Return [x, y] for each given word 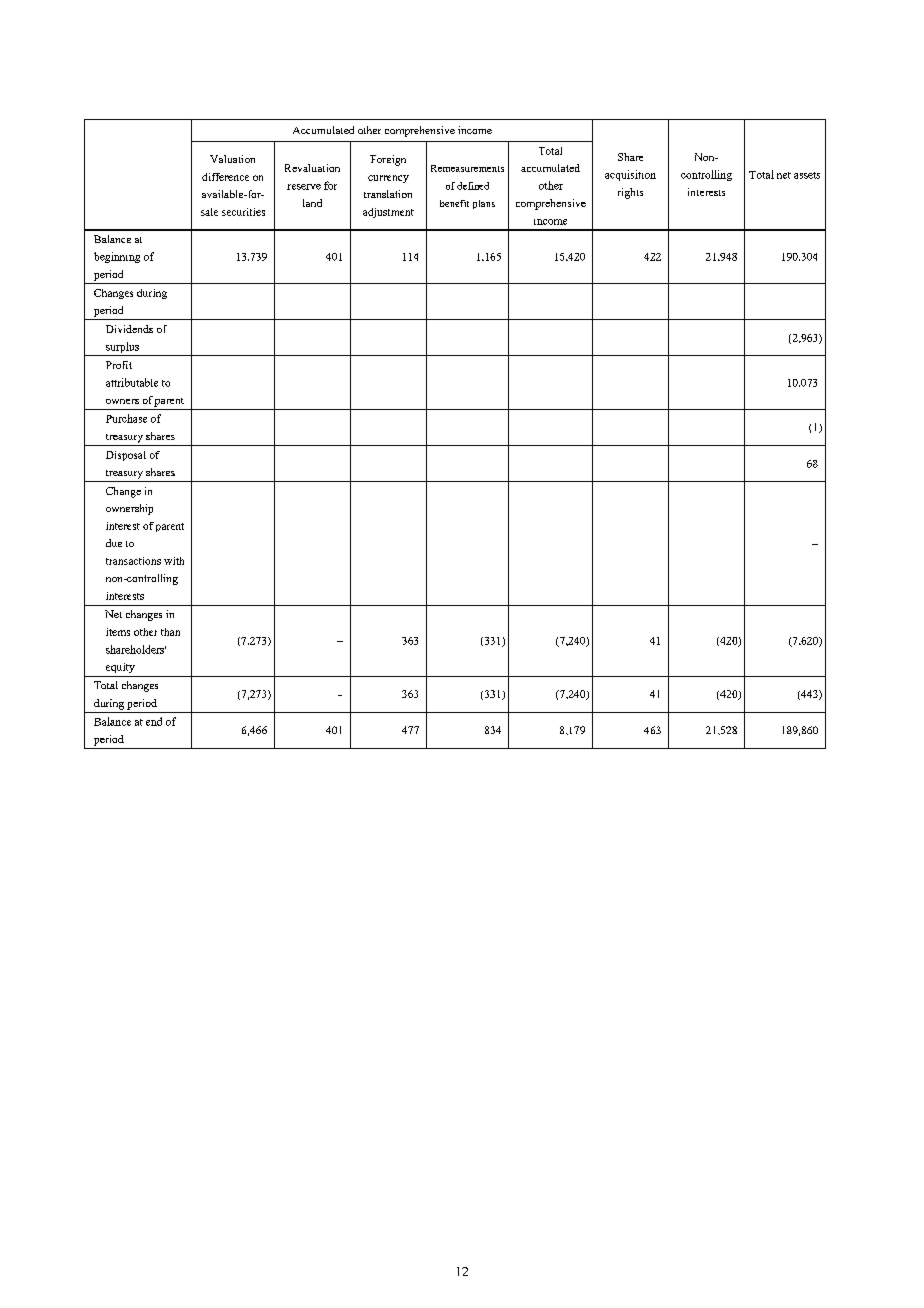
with [174, 561]
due [114, 543]
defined [473, 186]
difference [225, 177]
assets [807, 175]
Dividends [129, 329]
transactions [133, 561]
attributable [132, 382]
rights [630, 193]
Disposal [126, 456]
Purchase [126, 418]
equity [120, 668]
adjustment [388, 213]
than [170, 632]
